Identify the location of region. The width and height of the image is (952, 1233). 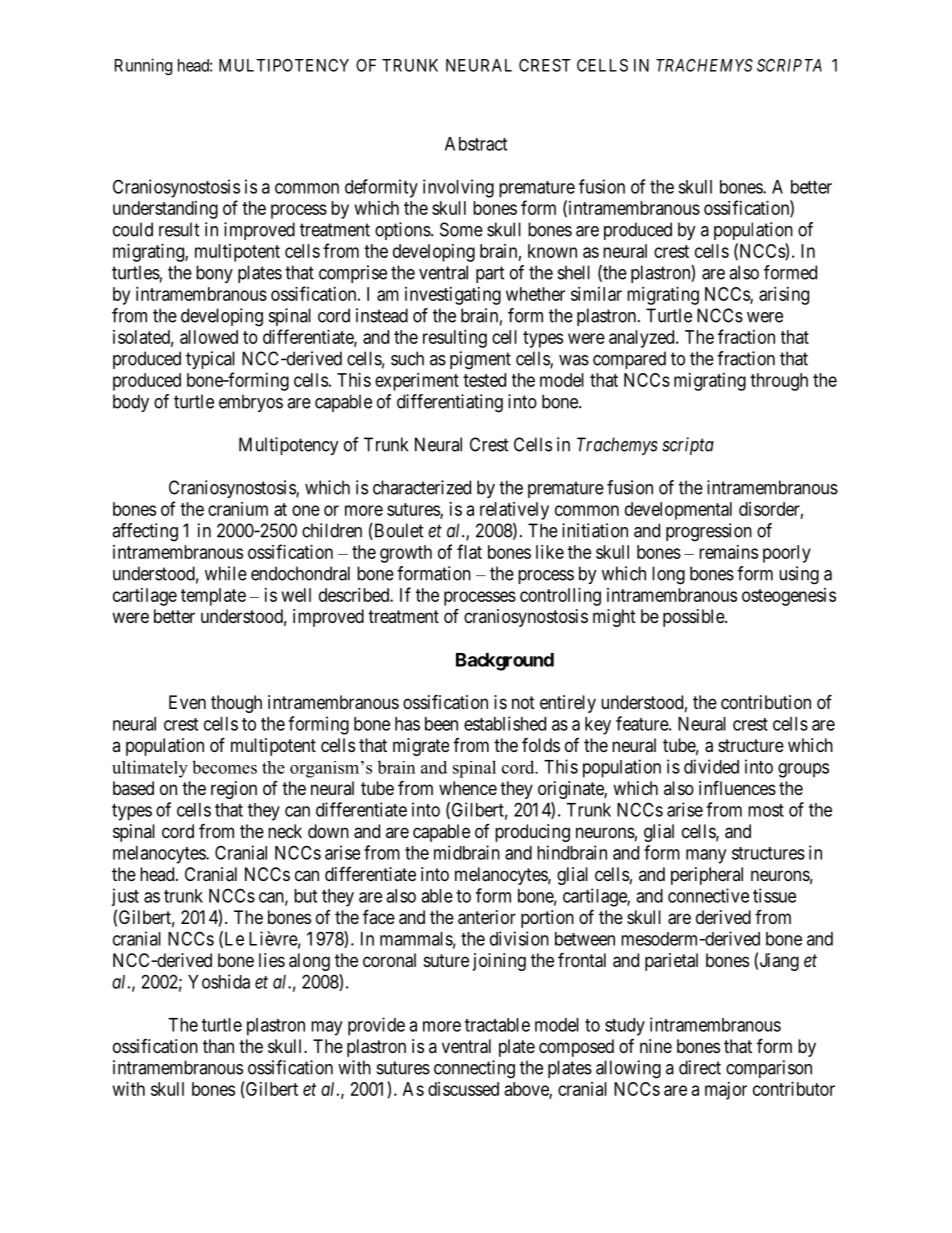
(234, 790).
